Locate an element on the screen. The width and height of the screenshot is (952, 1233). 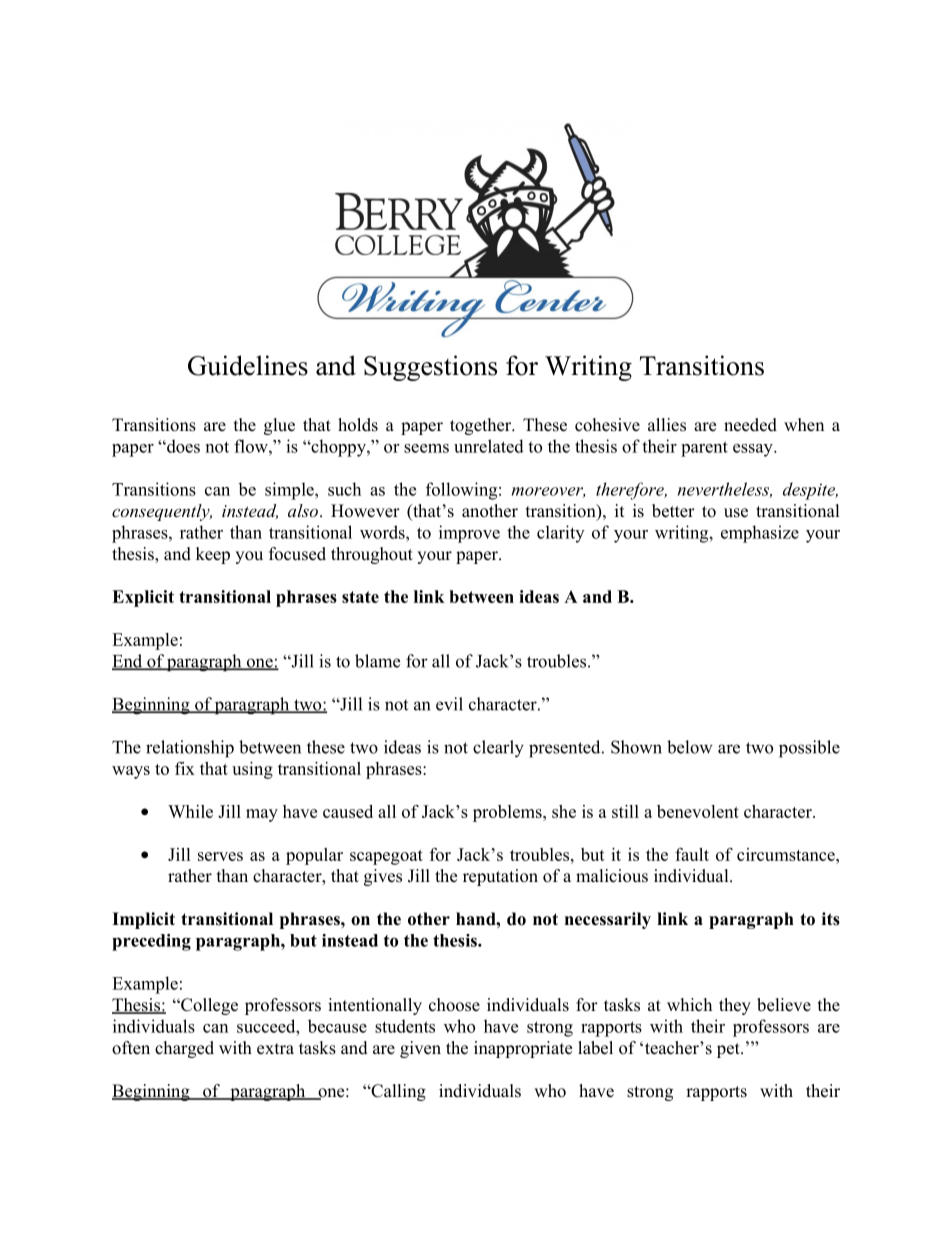
Guidelines is located at coordinates (248, 365).
